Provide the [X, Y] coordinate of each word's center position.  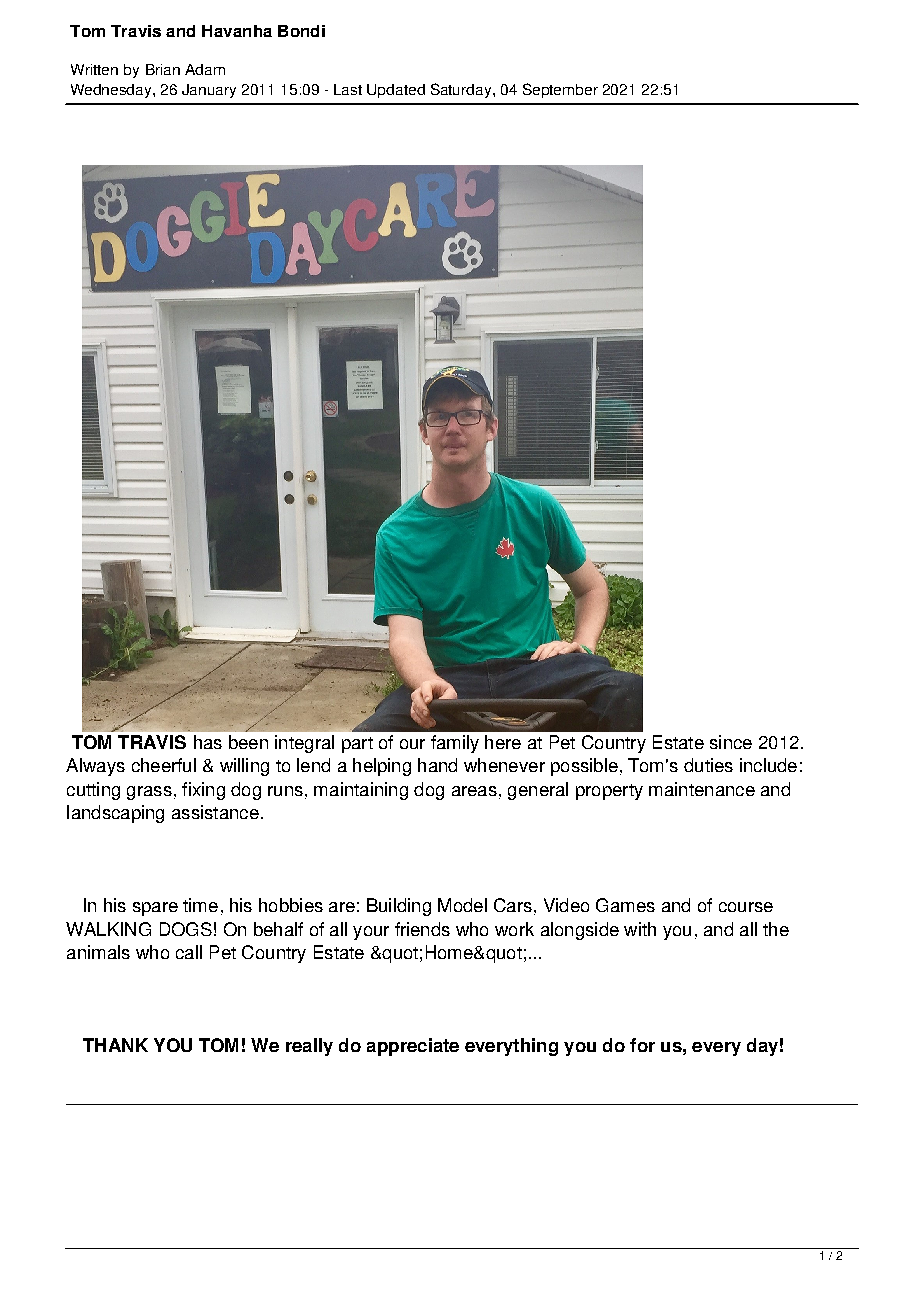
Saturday [462, 90]
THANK [115, 1045]
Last [348, 89]
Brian [163, 69]
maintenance [702, 789]
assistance [215, 812]
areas [474, 791]
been [248, 742]
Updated [396, 91]
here [503, 742]
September [560, 90]
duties [708, 765]
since [731, 742]
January [209, 91]
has [208, 742]
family [455, 744]
